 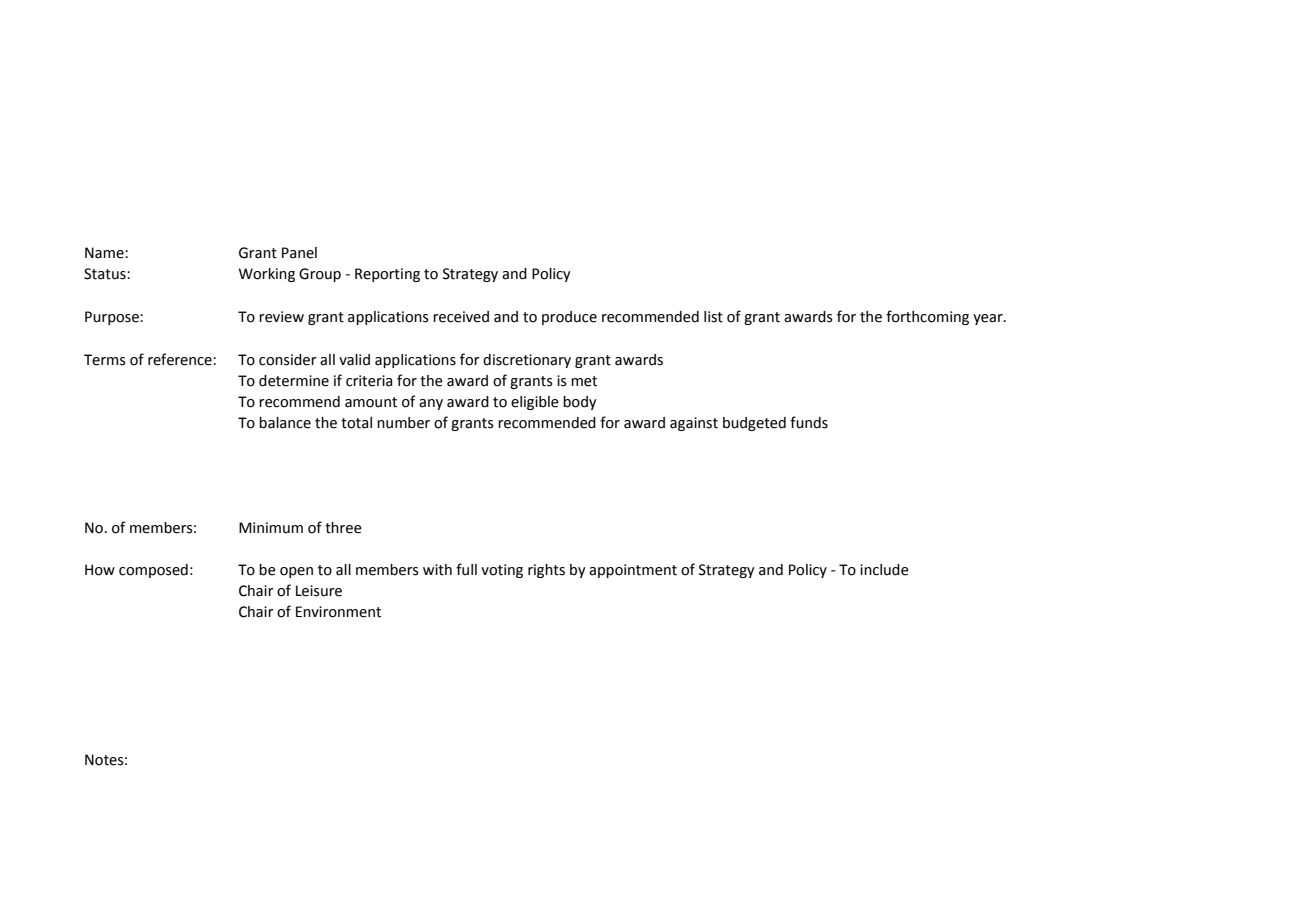 What do you see at coordinates (271, 528) in the document?
I see `Minimum` at bounding box center [271, 528].
